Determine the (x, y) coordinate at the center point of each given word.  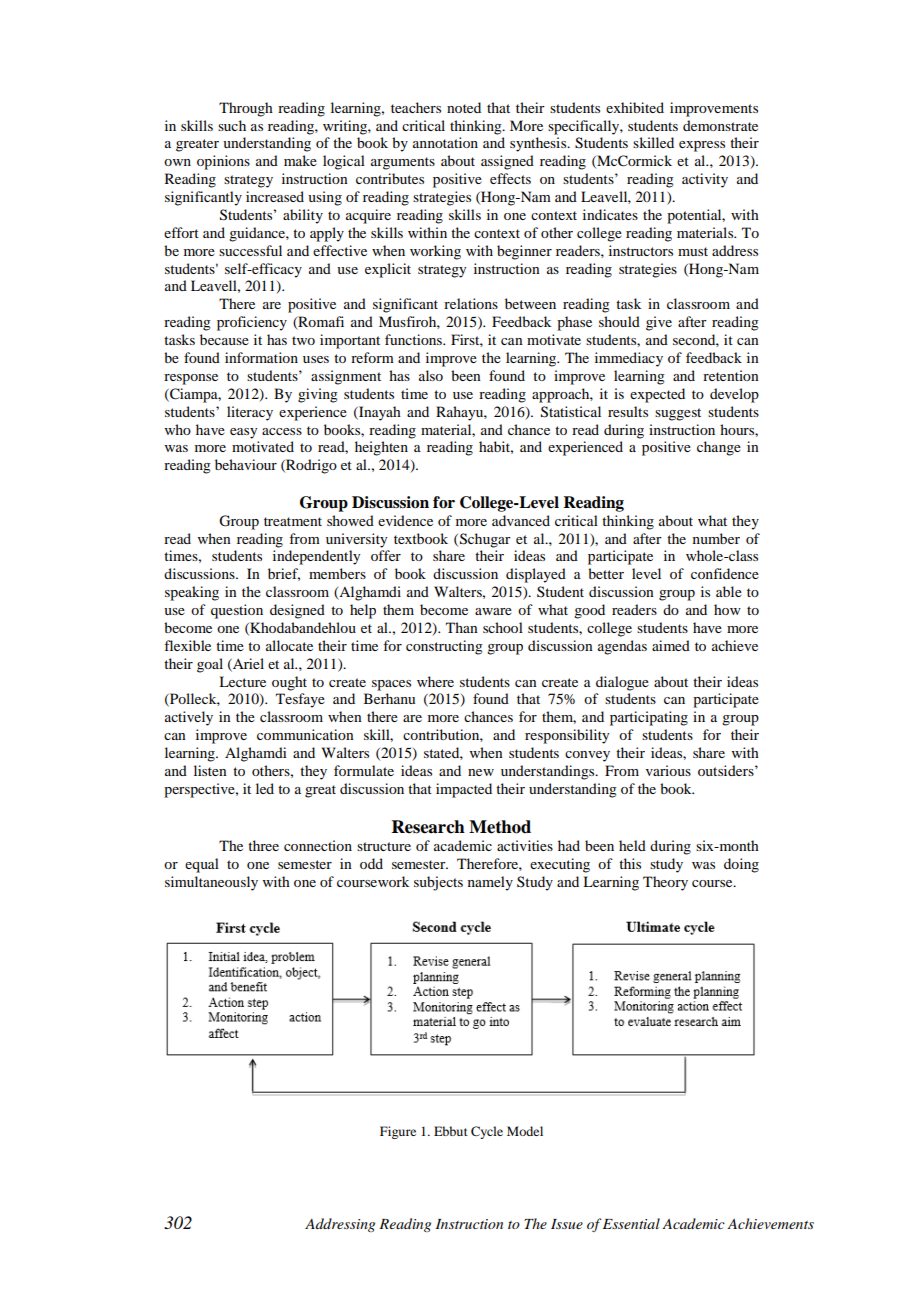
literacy (250, 413)
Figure (398, 1132)
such (232, 125)
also (431, 375)
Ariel (247, 664)
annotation (445, 142)
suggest (678, 414)
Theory (665, 883)
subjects (438, 883)
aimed (671, 645)
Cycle (487, 1132)
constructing (444, 647)
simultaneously (211, 883)
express (702, 146)
